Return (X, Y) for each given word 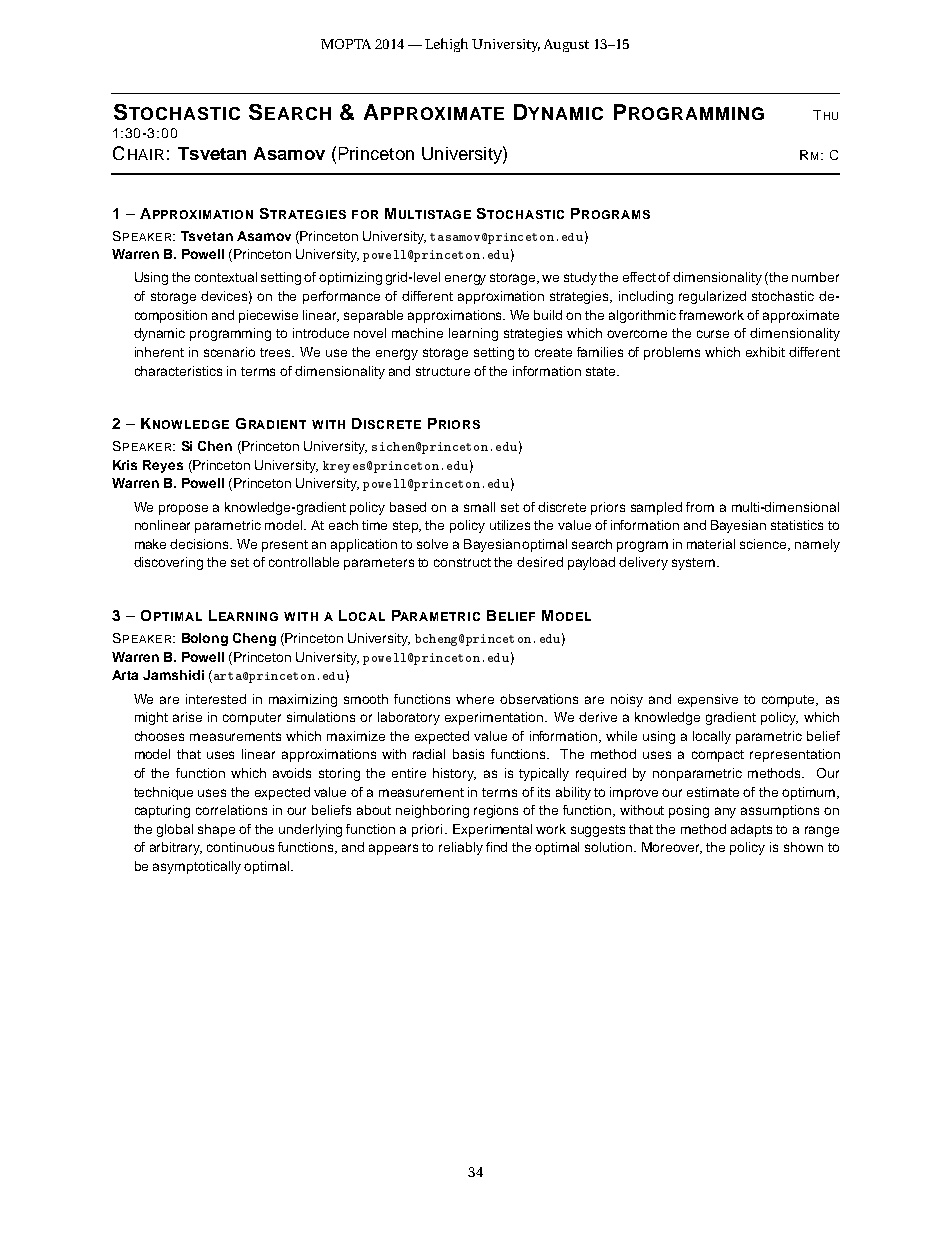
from (700, 507)
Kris (125, 465)
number (815, 277)
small (479, 507)
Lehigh (446, 45)
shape (216, 830)
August (566, 45)
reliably (461, 848)
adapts (751, 830)
